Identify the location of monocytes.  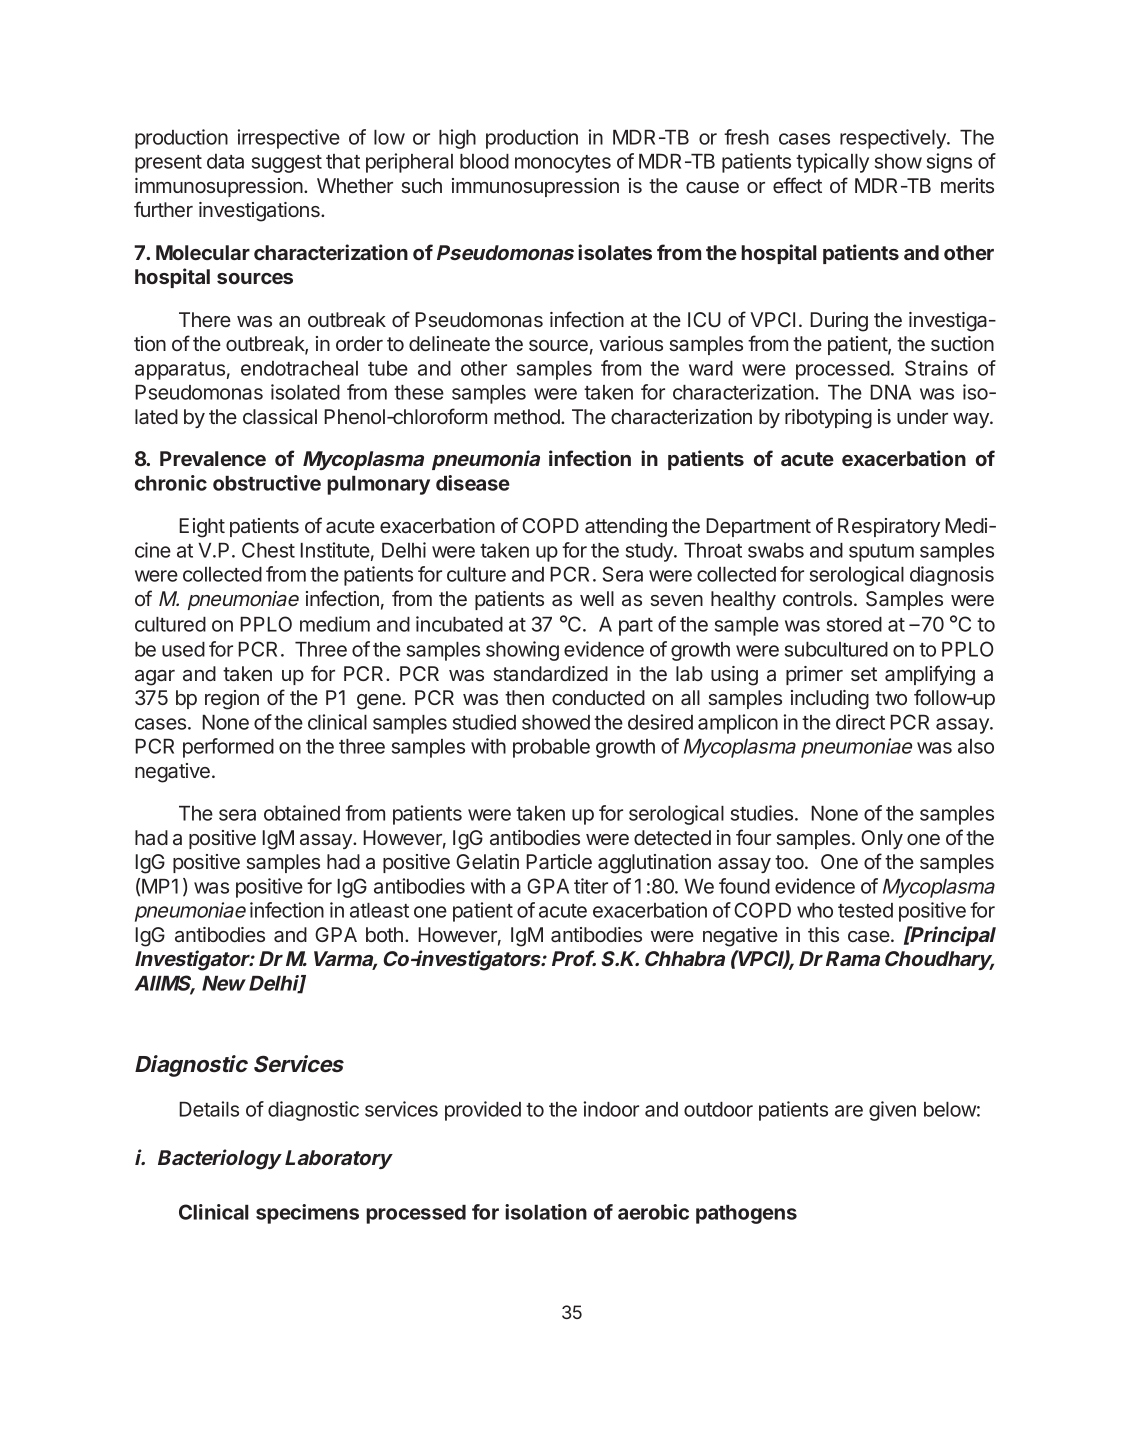
(563, 164).
